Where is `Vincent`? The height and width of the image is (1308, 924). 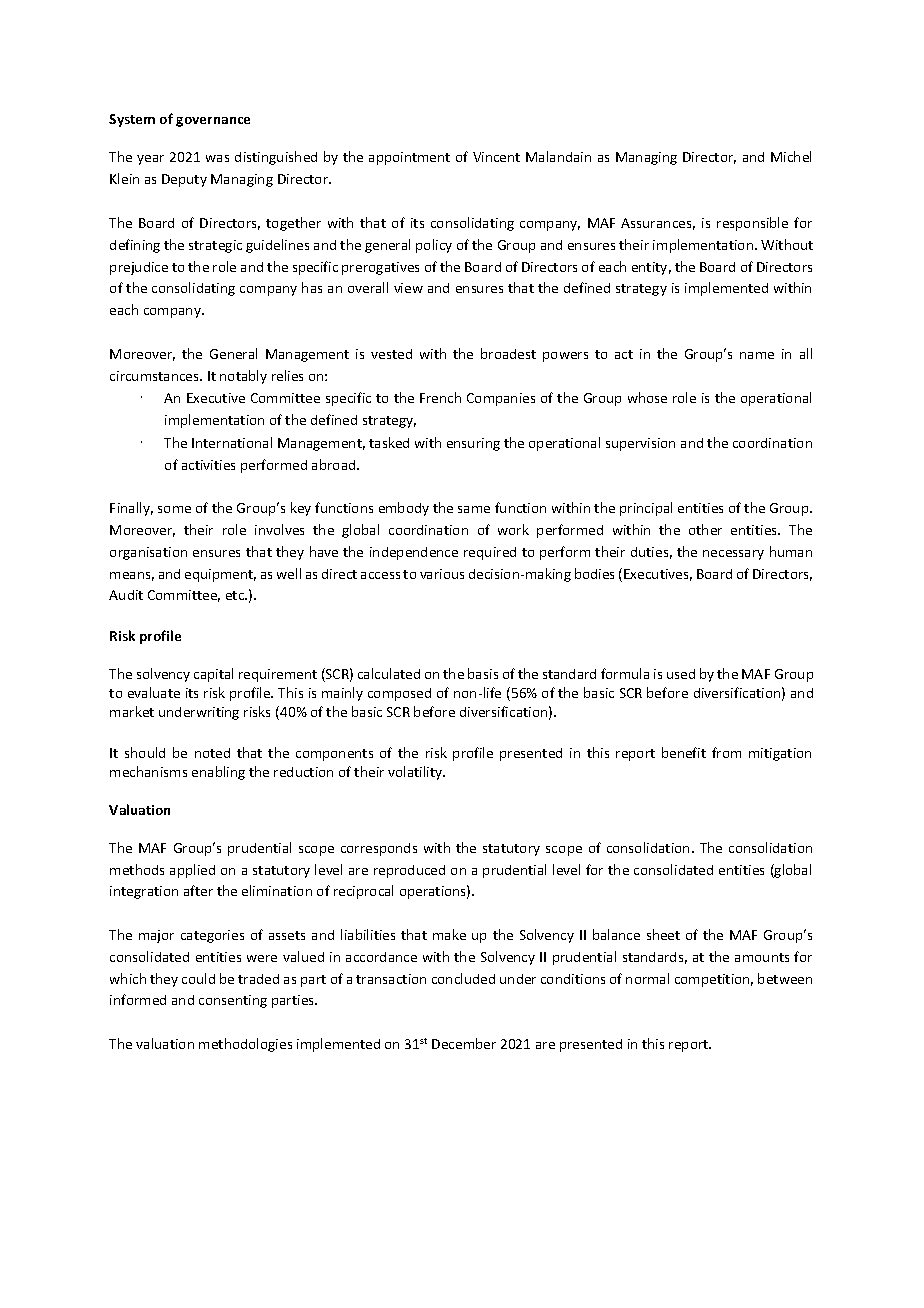 Vincent is located at coordinates (496, 157).
